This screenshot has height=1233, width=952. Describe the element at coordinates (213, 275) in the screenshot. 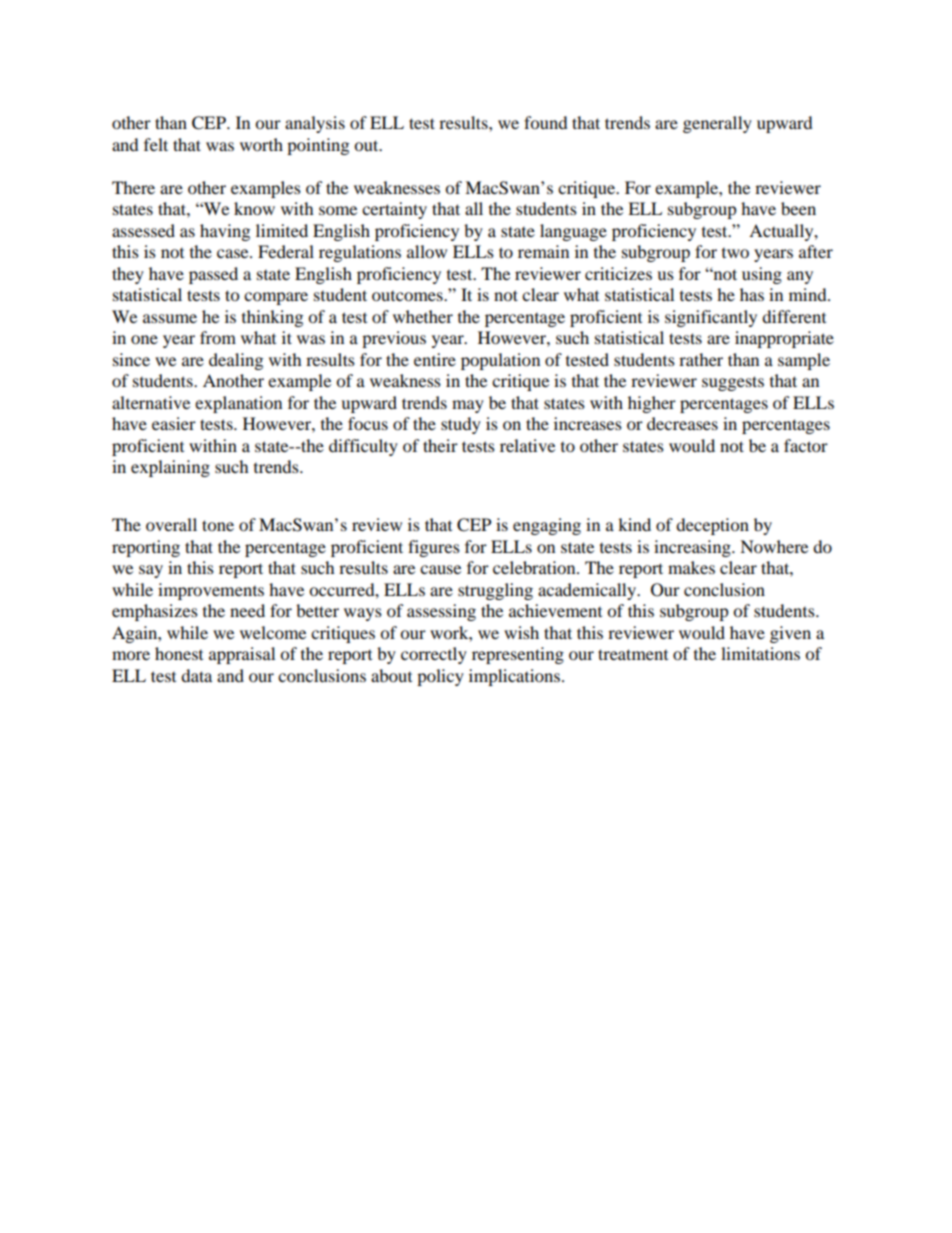

I see `passed` at that location.
